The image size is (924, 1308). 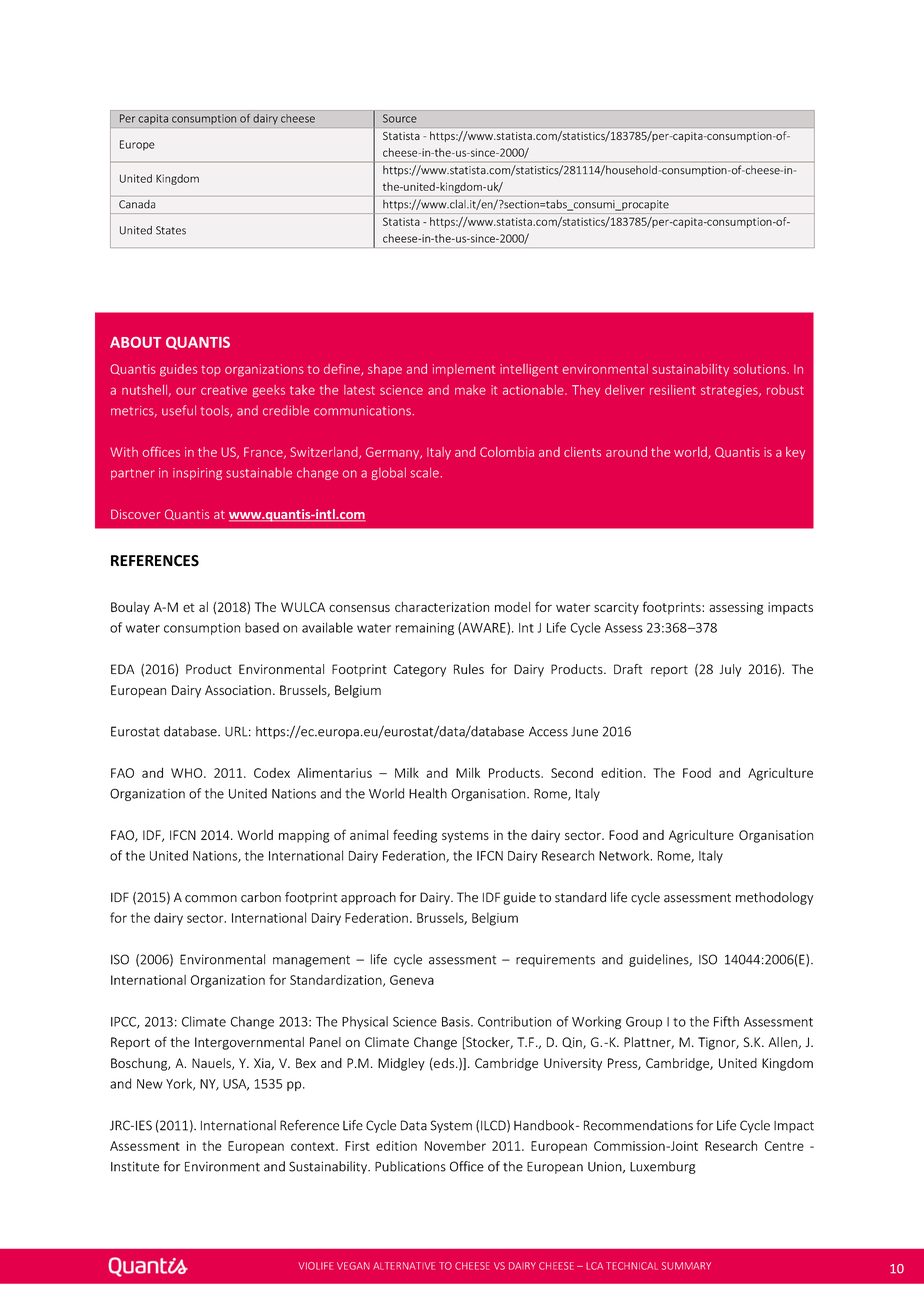 I want to click on July, so click(x=730, y=670).
